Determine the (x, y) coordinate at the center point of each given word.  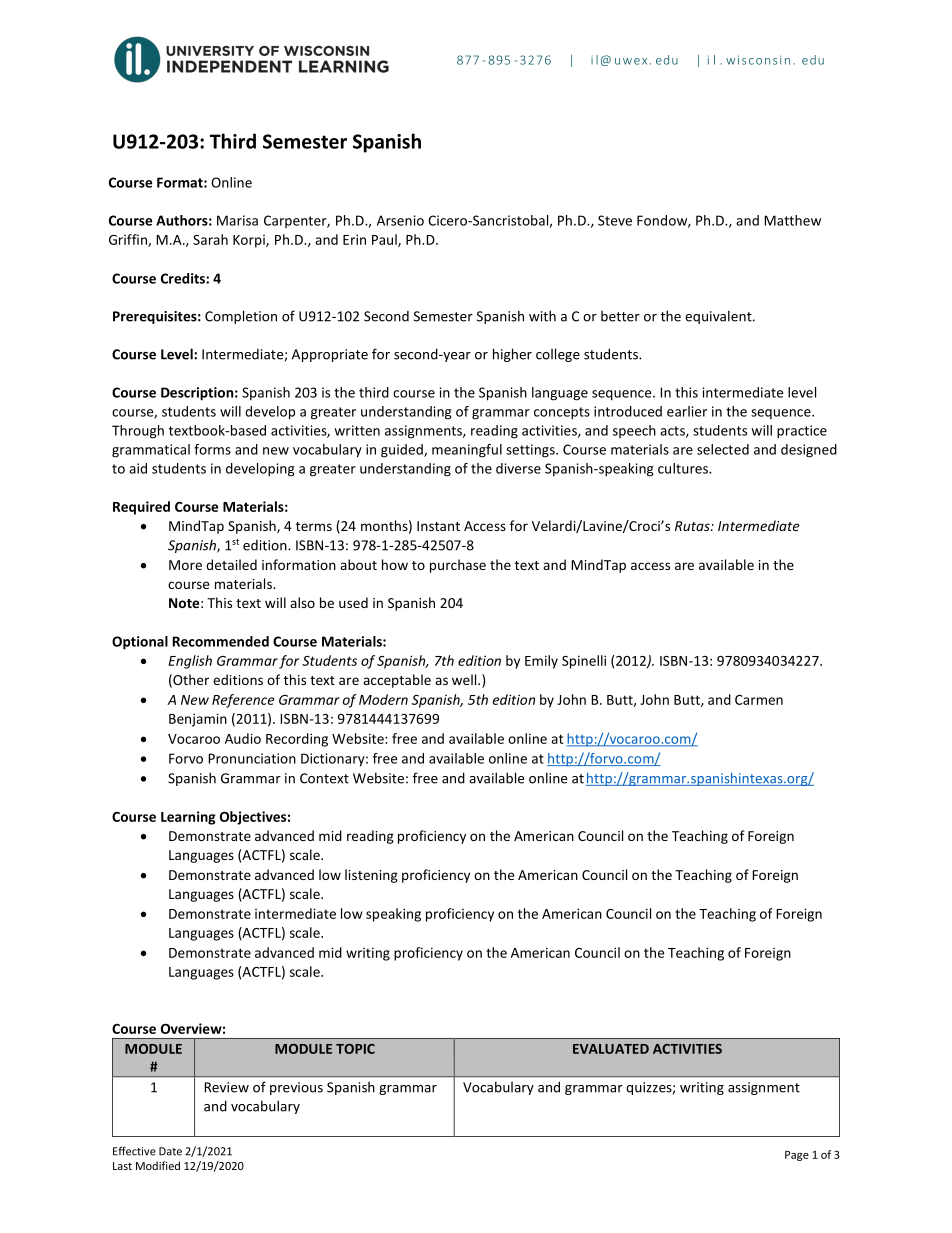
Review (226, 1087)
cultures (684, 468)
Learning (188, 818)
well (465, 679)
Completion (241, 317)
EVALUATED (611, 1049)
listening (371, 876)
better (620, 316)
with (542, 316)
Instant (438, 526)
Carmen (759, 700)
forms (212, 449)
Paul (385, 240)
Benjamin (198, 720)
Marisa (237, 220)
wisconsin (758, 60)
